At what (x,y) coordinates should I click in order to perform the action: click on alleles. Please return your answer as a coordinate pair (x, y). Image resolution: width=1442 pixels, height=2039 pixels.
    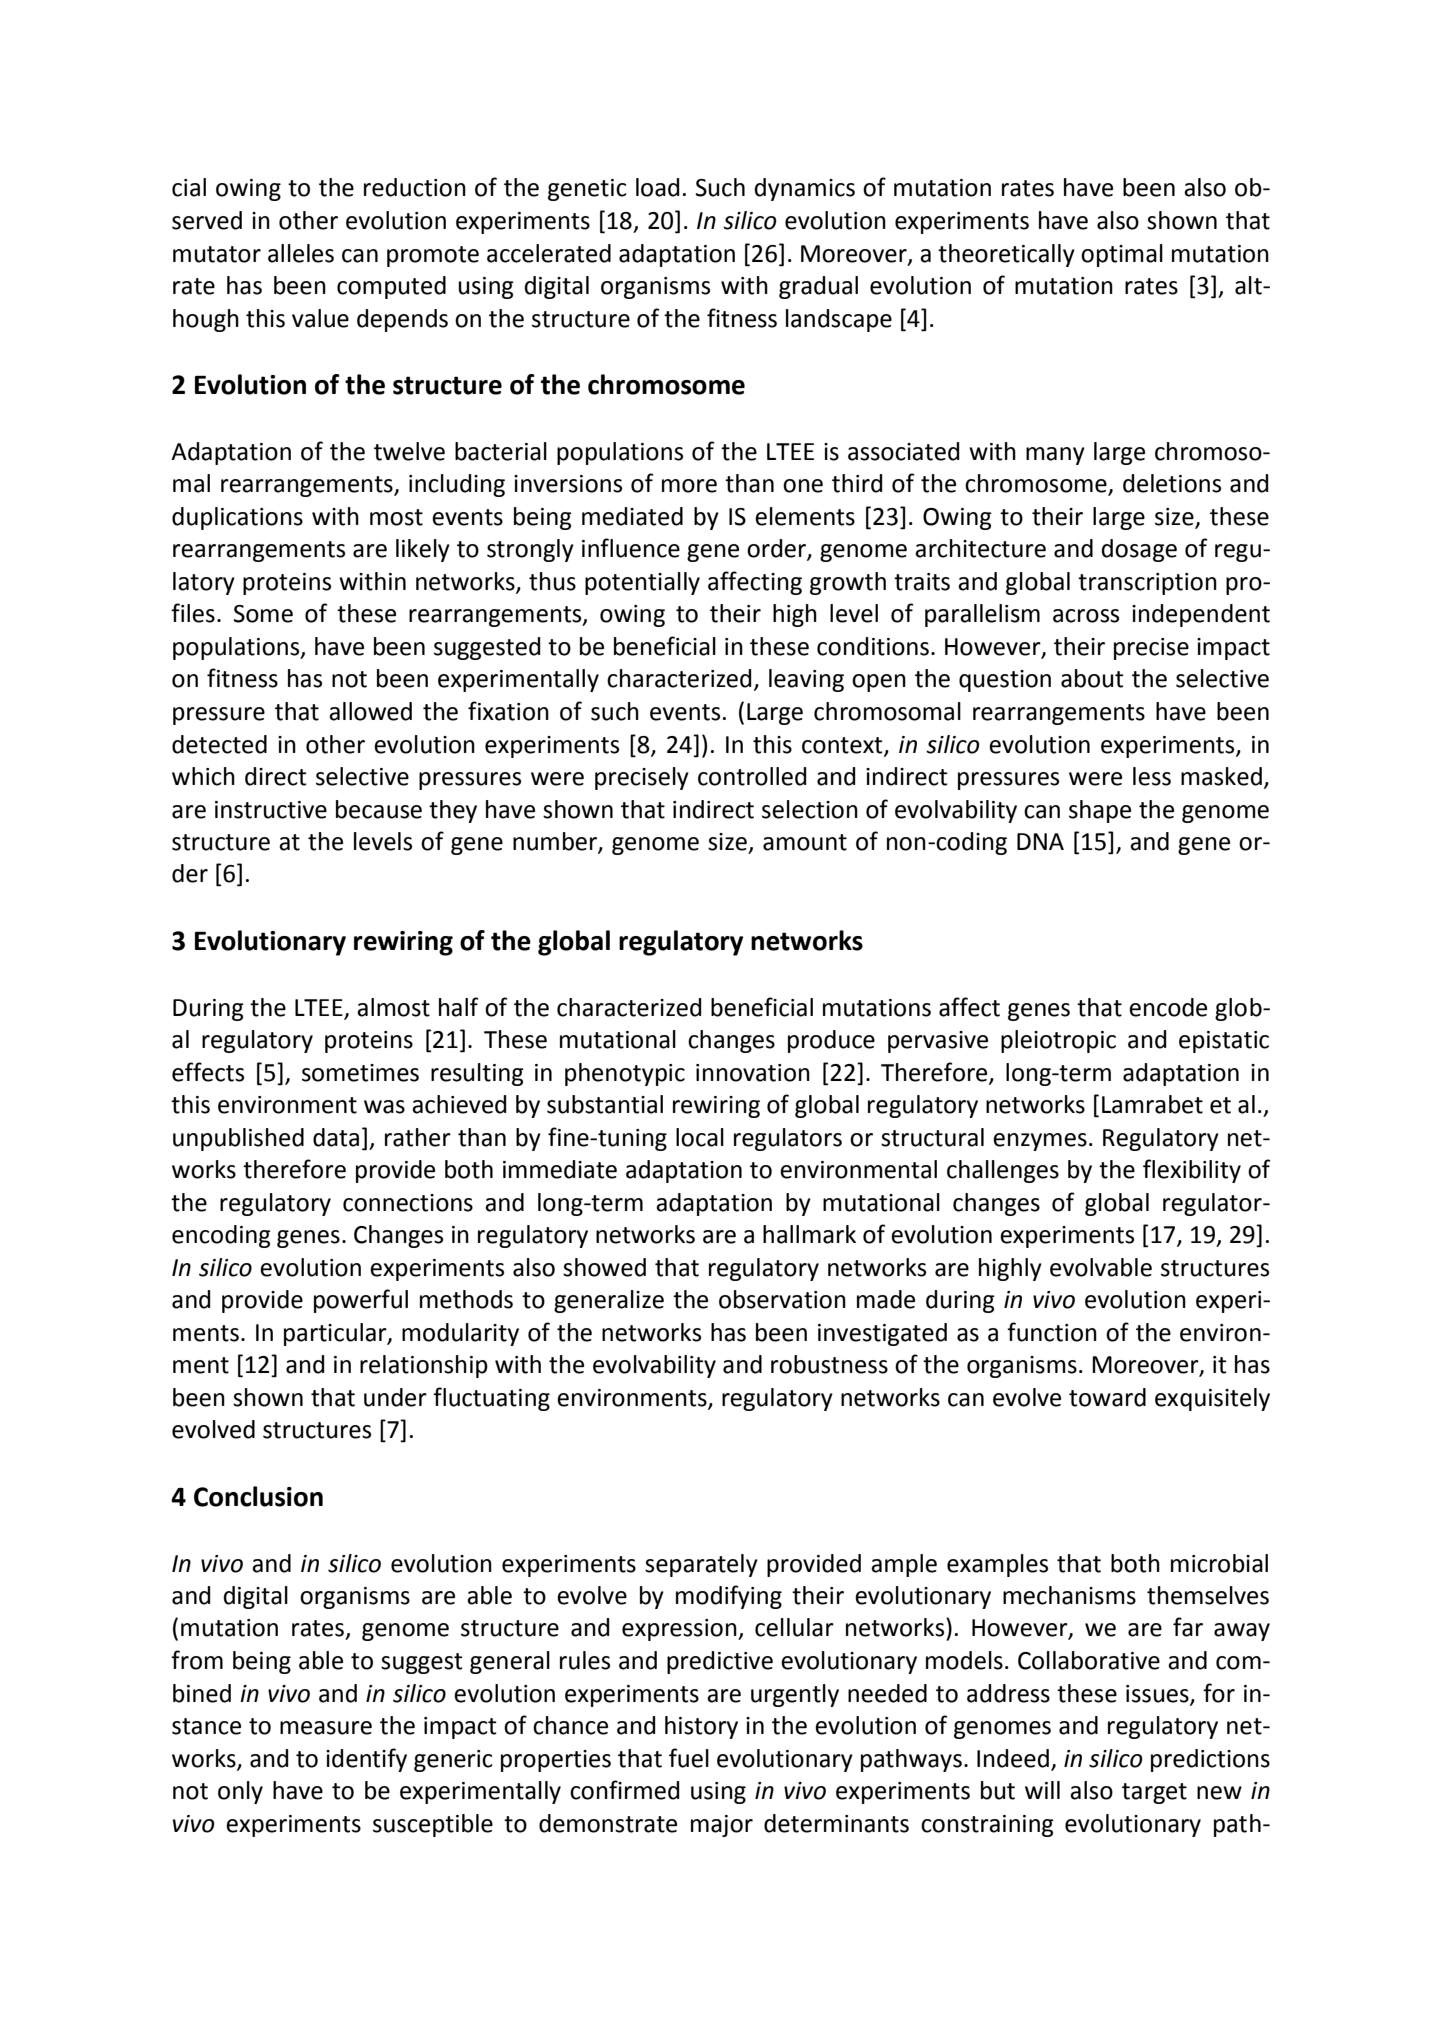
    Looking at the image, I should click on (301, 253).
